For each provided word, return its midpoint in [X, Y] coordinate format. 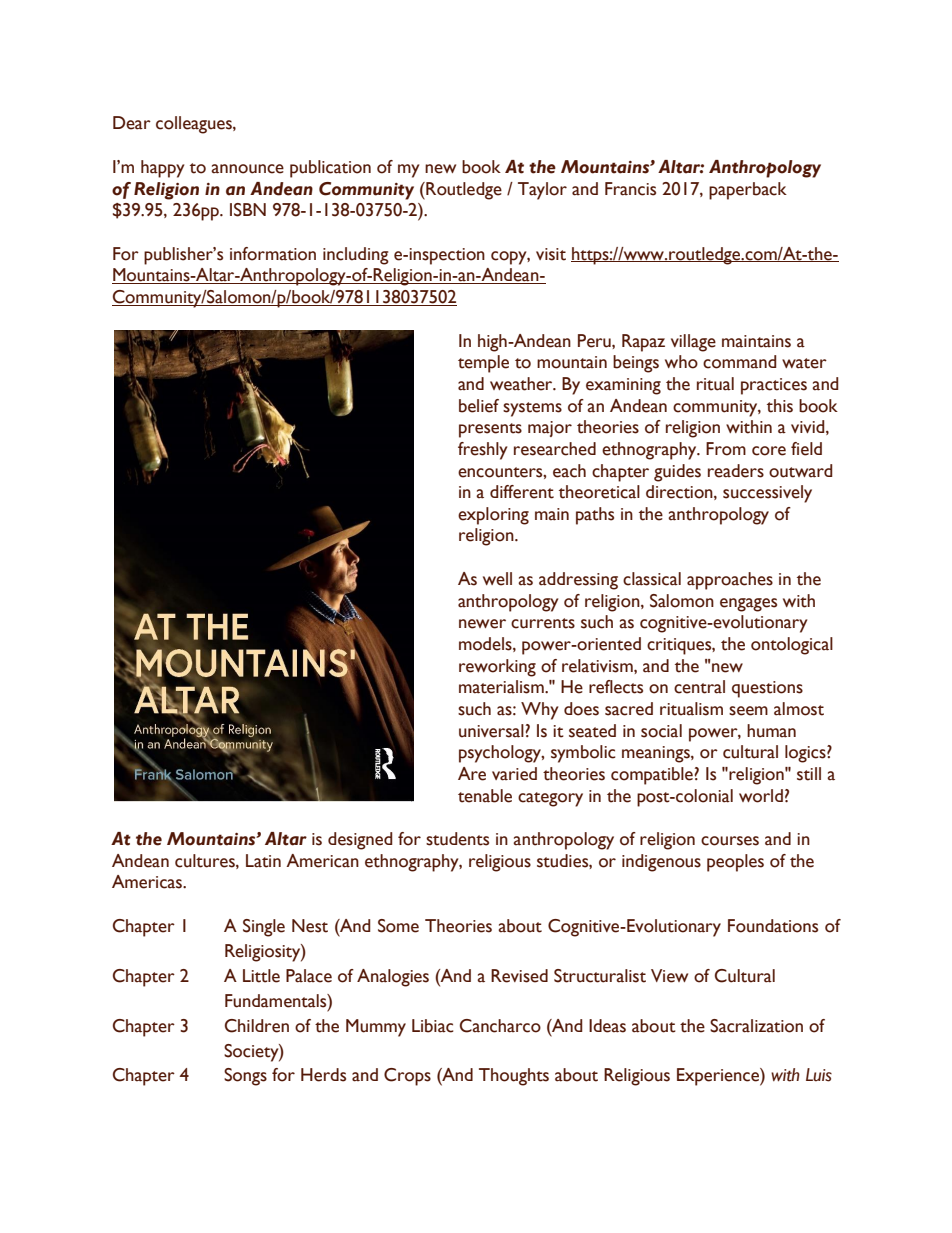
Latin [263, 861]
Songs [245, 1077]
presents [490, 430]
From [726, 449]
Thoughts [514, 1077]
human [771, 731]
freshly [482, 451]
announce [247, 169]
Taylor [542, 191]
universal [492, 731]
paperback [748, 191]
